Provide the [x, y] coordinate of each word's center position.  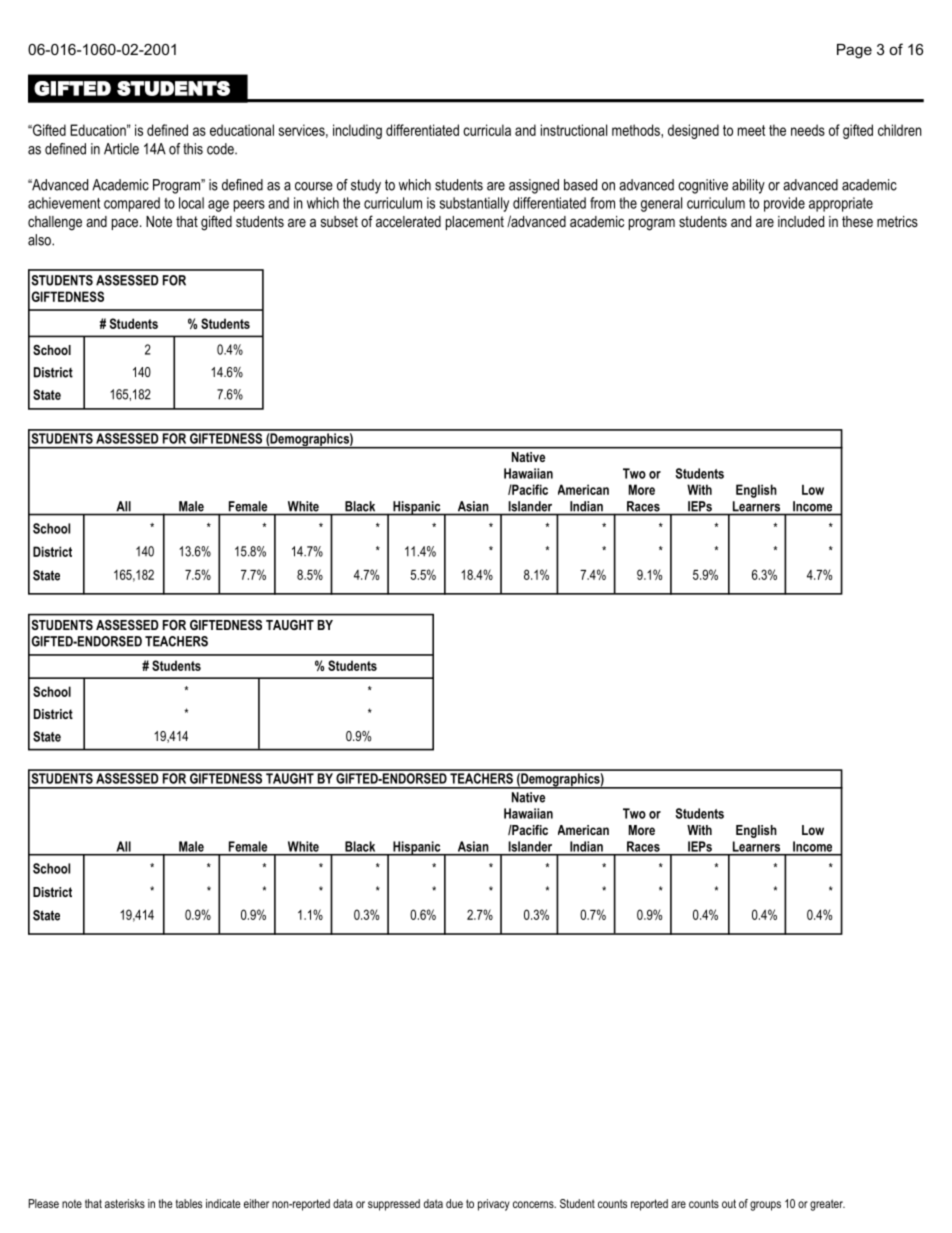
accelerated [408, 221]
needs [808, 130]
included [801, 221]
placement [475, 223]
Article [121, 149]
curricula [487, 130]
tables [189, 1203]
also [40, 240]
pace [126, 224]
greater [827, 1205]
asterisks [125, 1203]
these [857, 221]
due [454, 1203]
